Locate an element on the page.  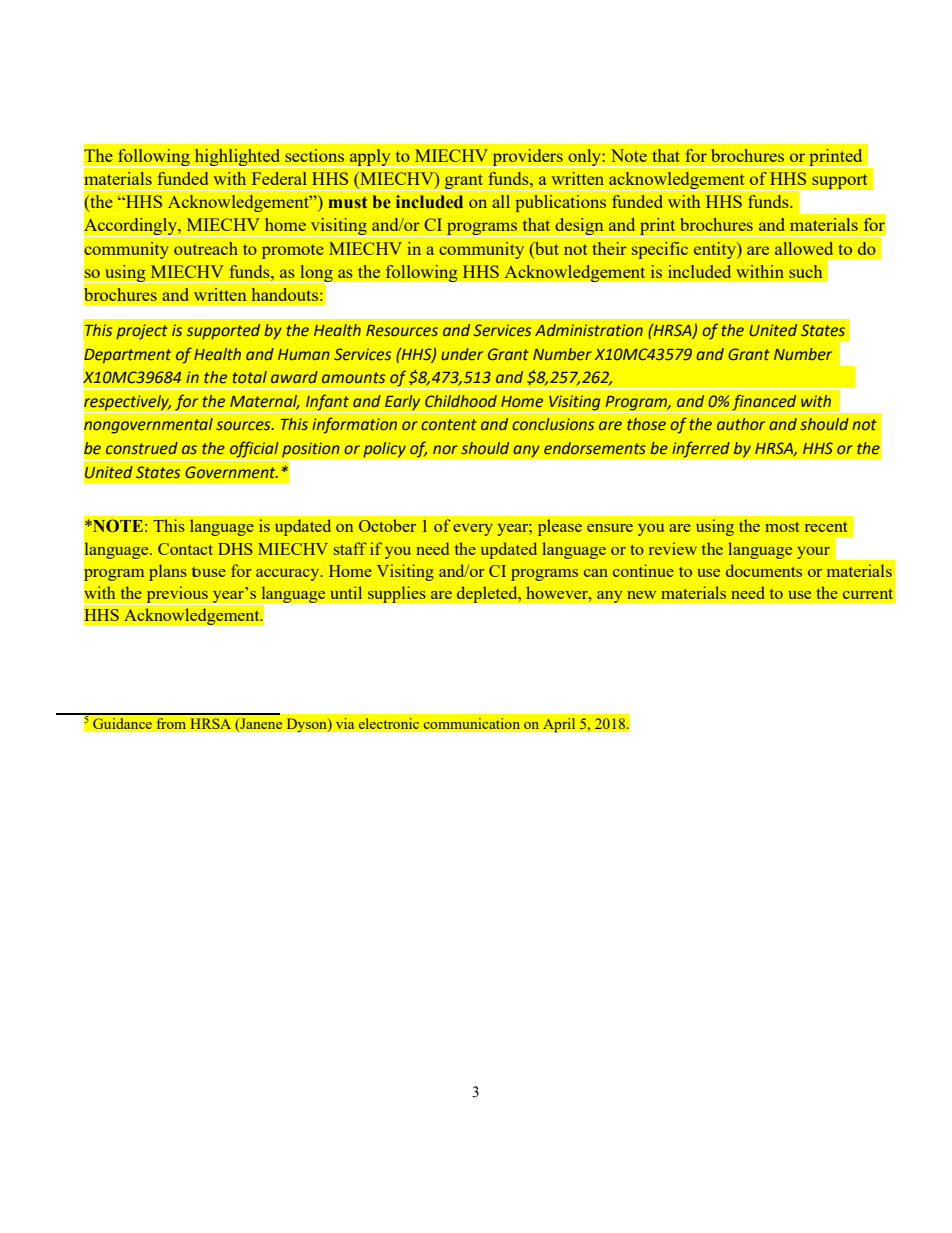
under is located at coordinates (462, 354).
